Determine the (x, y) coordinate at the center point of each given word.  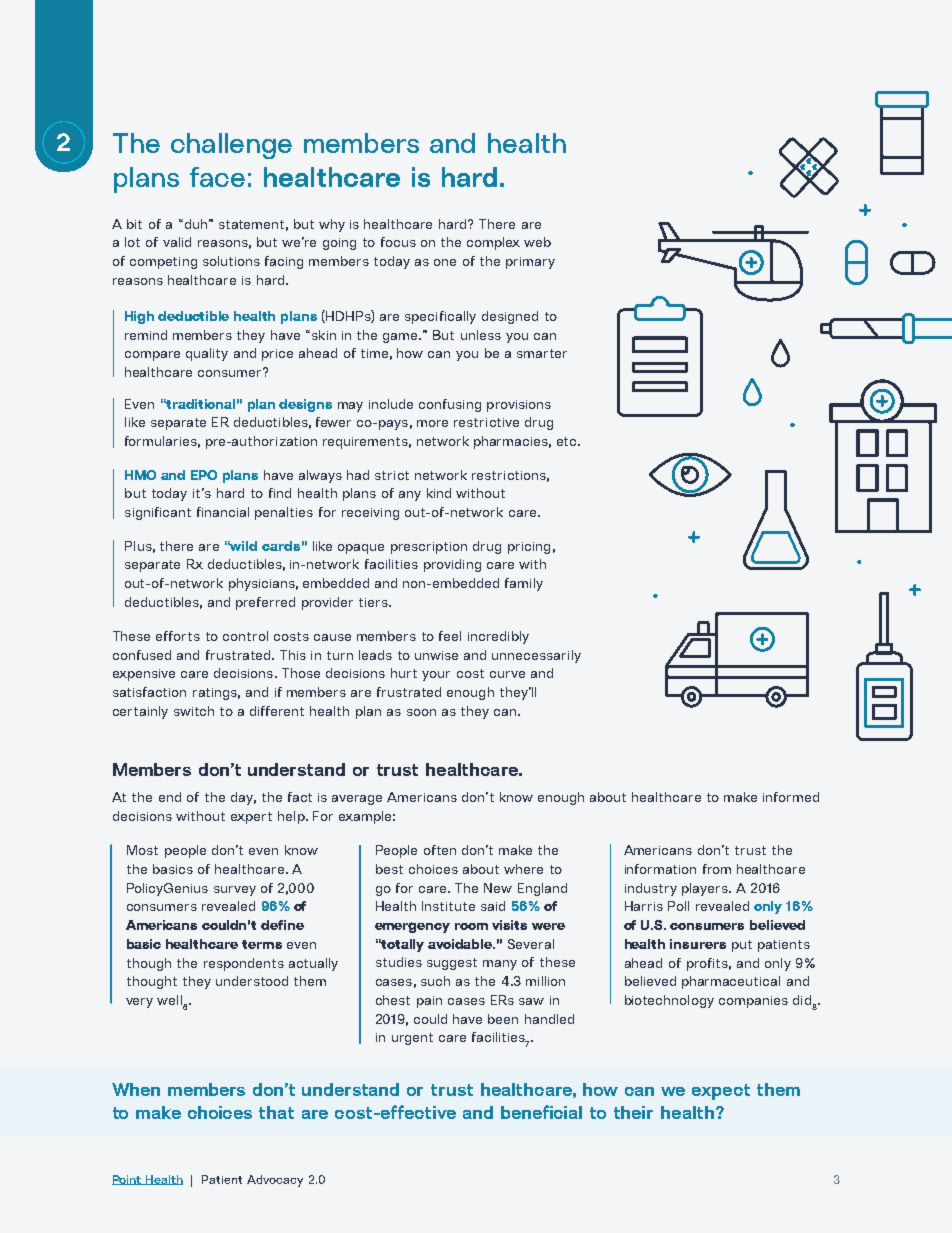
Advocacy (275, 1181)
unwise (436, 655)
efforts (178, 636)
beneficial (541, 1112)
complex (493, 243)
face (217, 177)
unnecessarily (536, 656)
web (537, 242)
